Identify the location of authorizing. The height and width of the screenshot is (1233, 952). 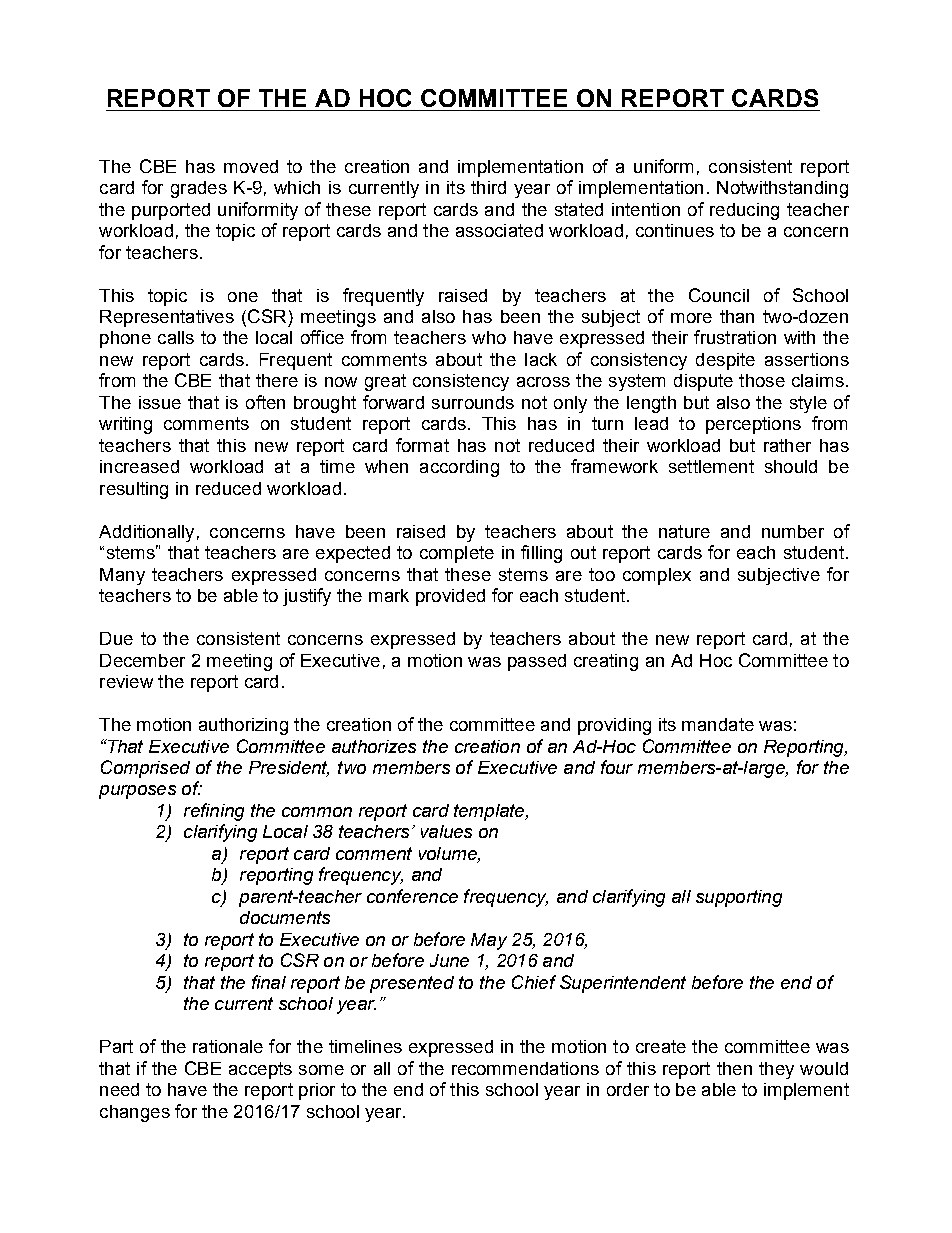
(243, 726).
